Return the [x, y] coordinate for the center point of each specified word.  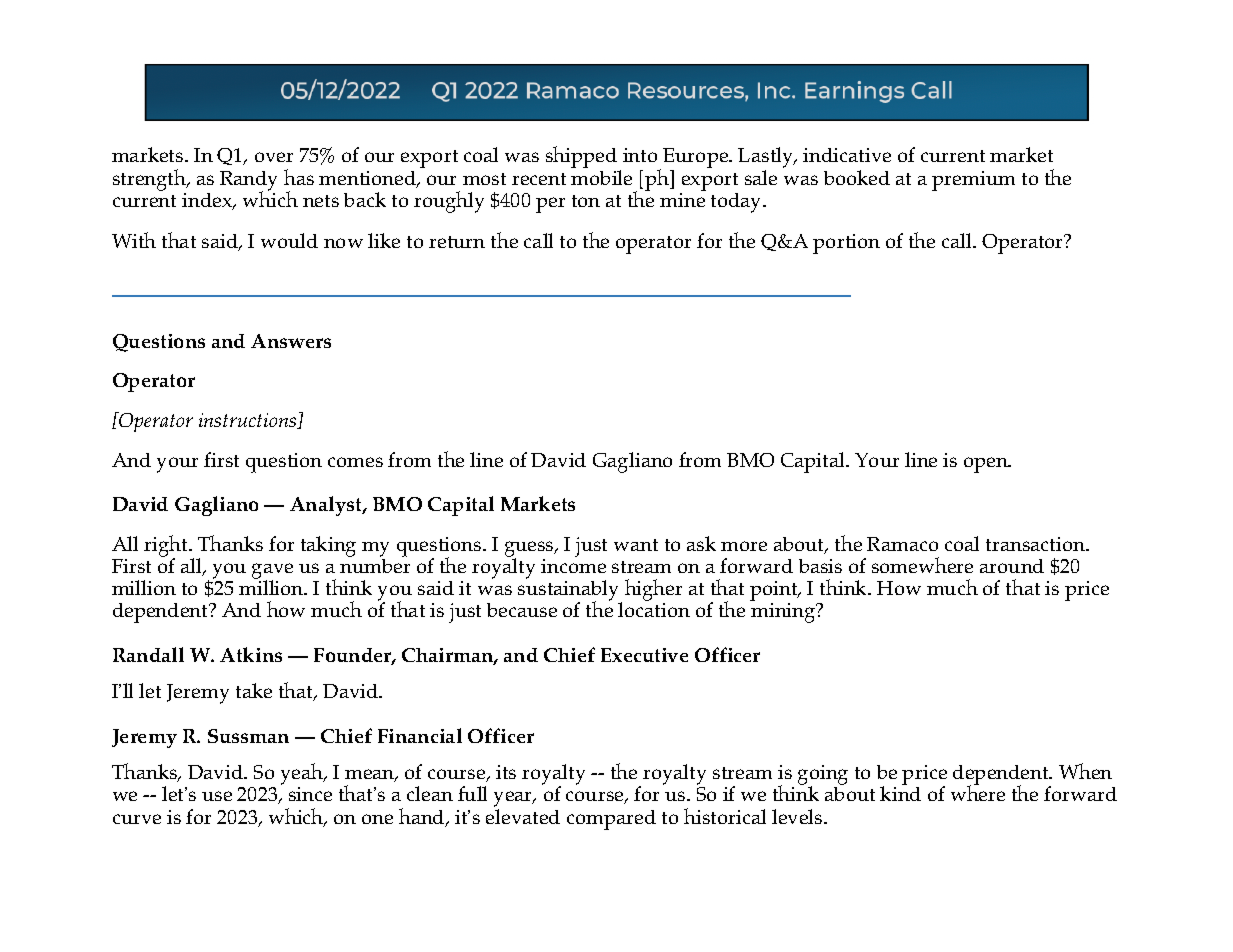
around [1012, 566]
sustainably [570, 591]
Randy [248, 182]
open [987, 465]
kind [900, 793]
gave [272, 572]
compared [611, 820]
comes [355, 462]
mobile [601, 177]
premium [973, 181]
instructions [249, 421]
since [310, 794]
